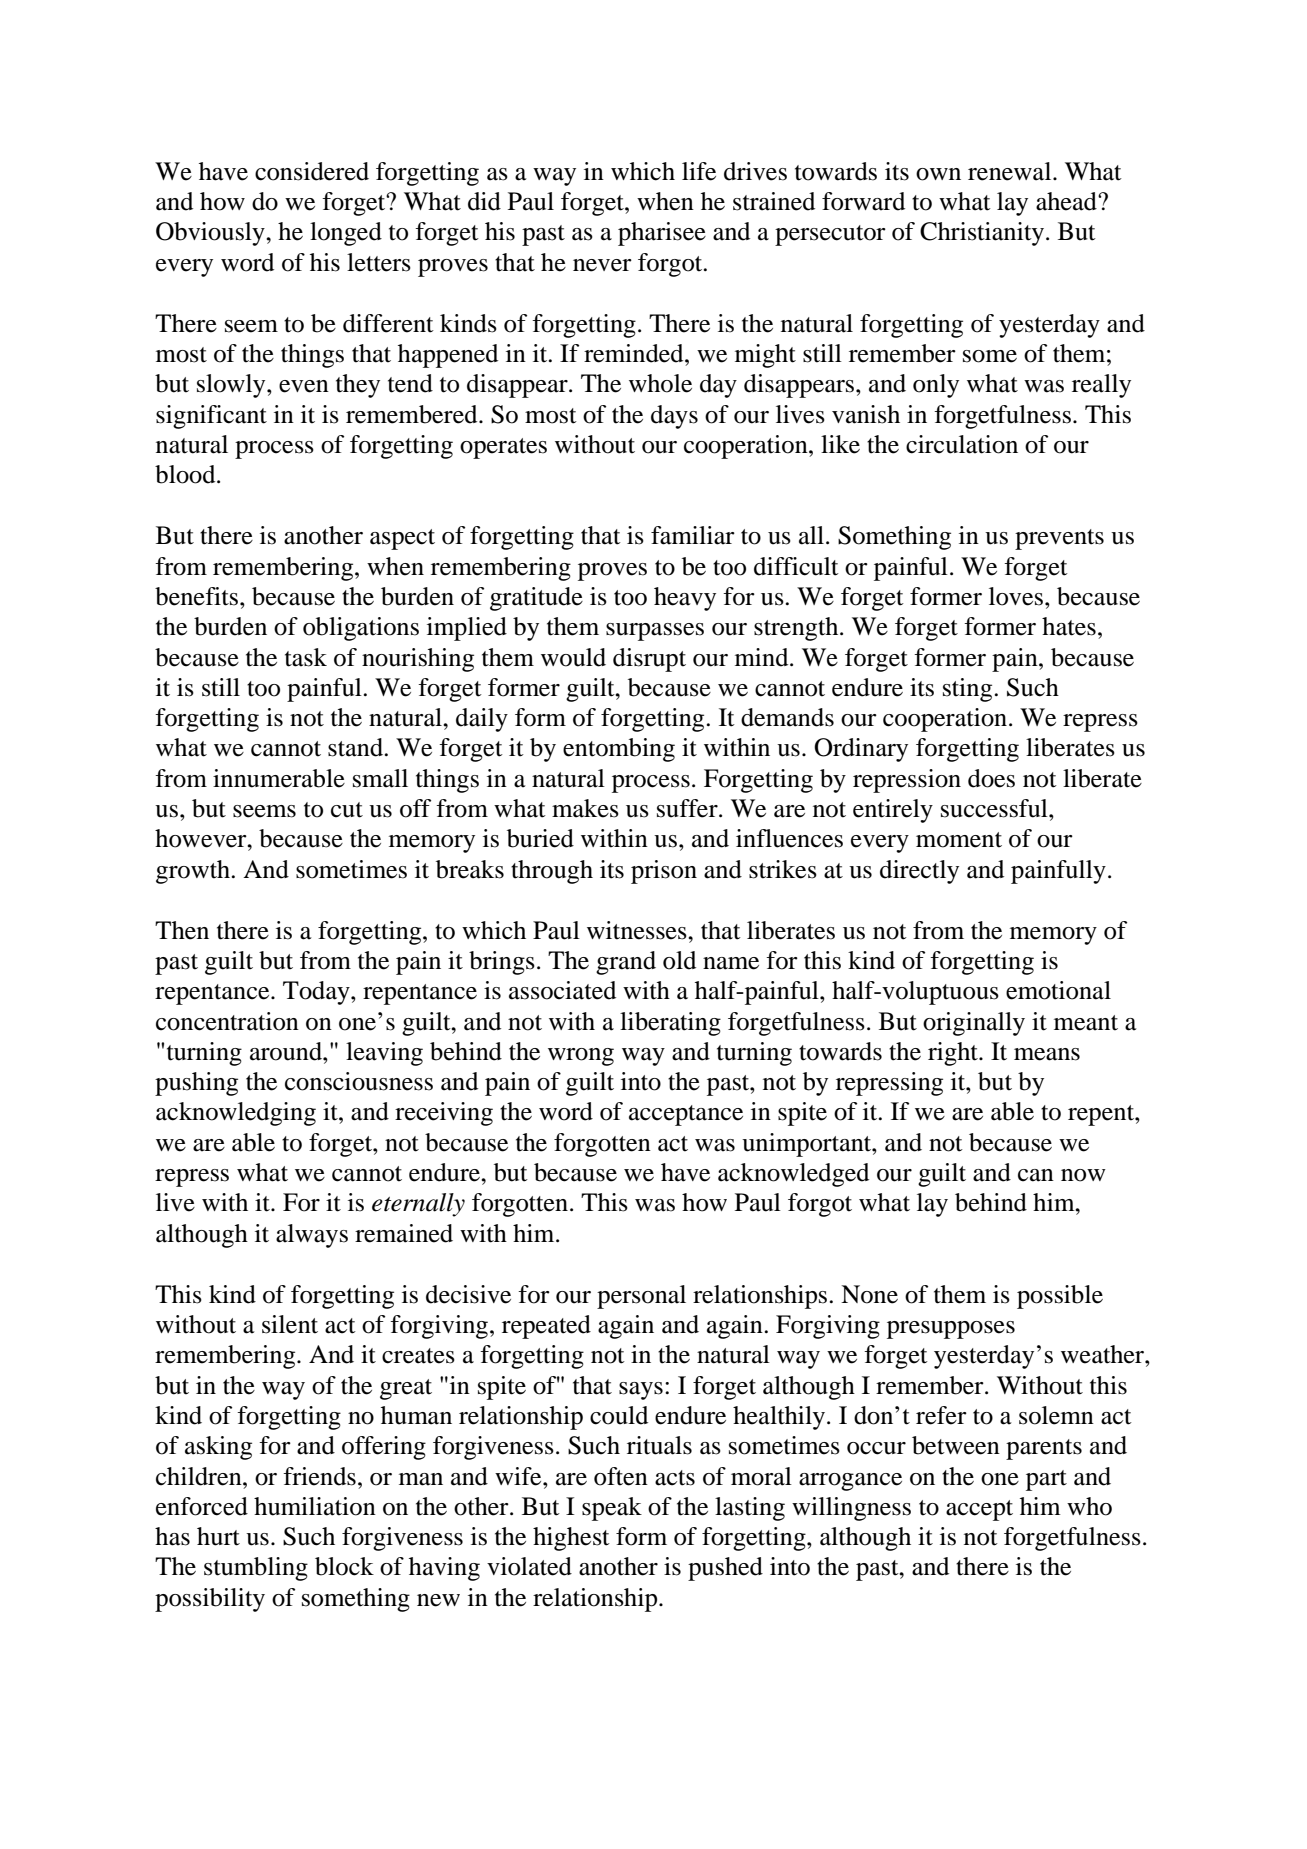  I want to click on right, so click(954, 1054).
